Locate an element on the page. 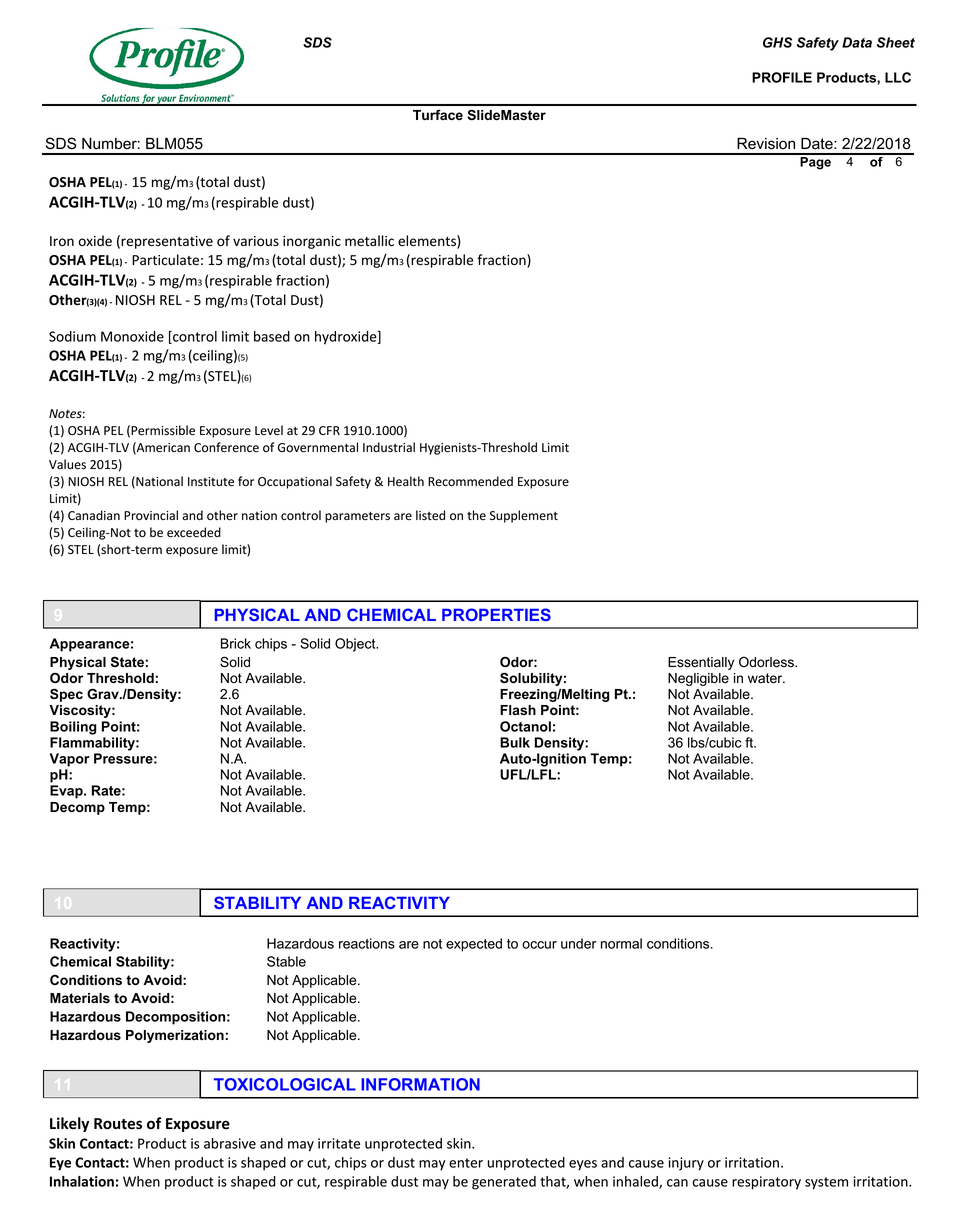 This image has width=953, height=1232. Routes is located at coordinates (118, 1124).
